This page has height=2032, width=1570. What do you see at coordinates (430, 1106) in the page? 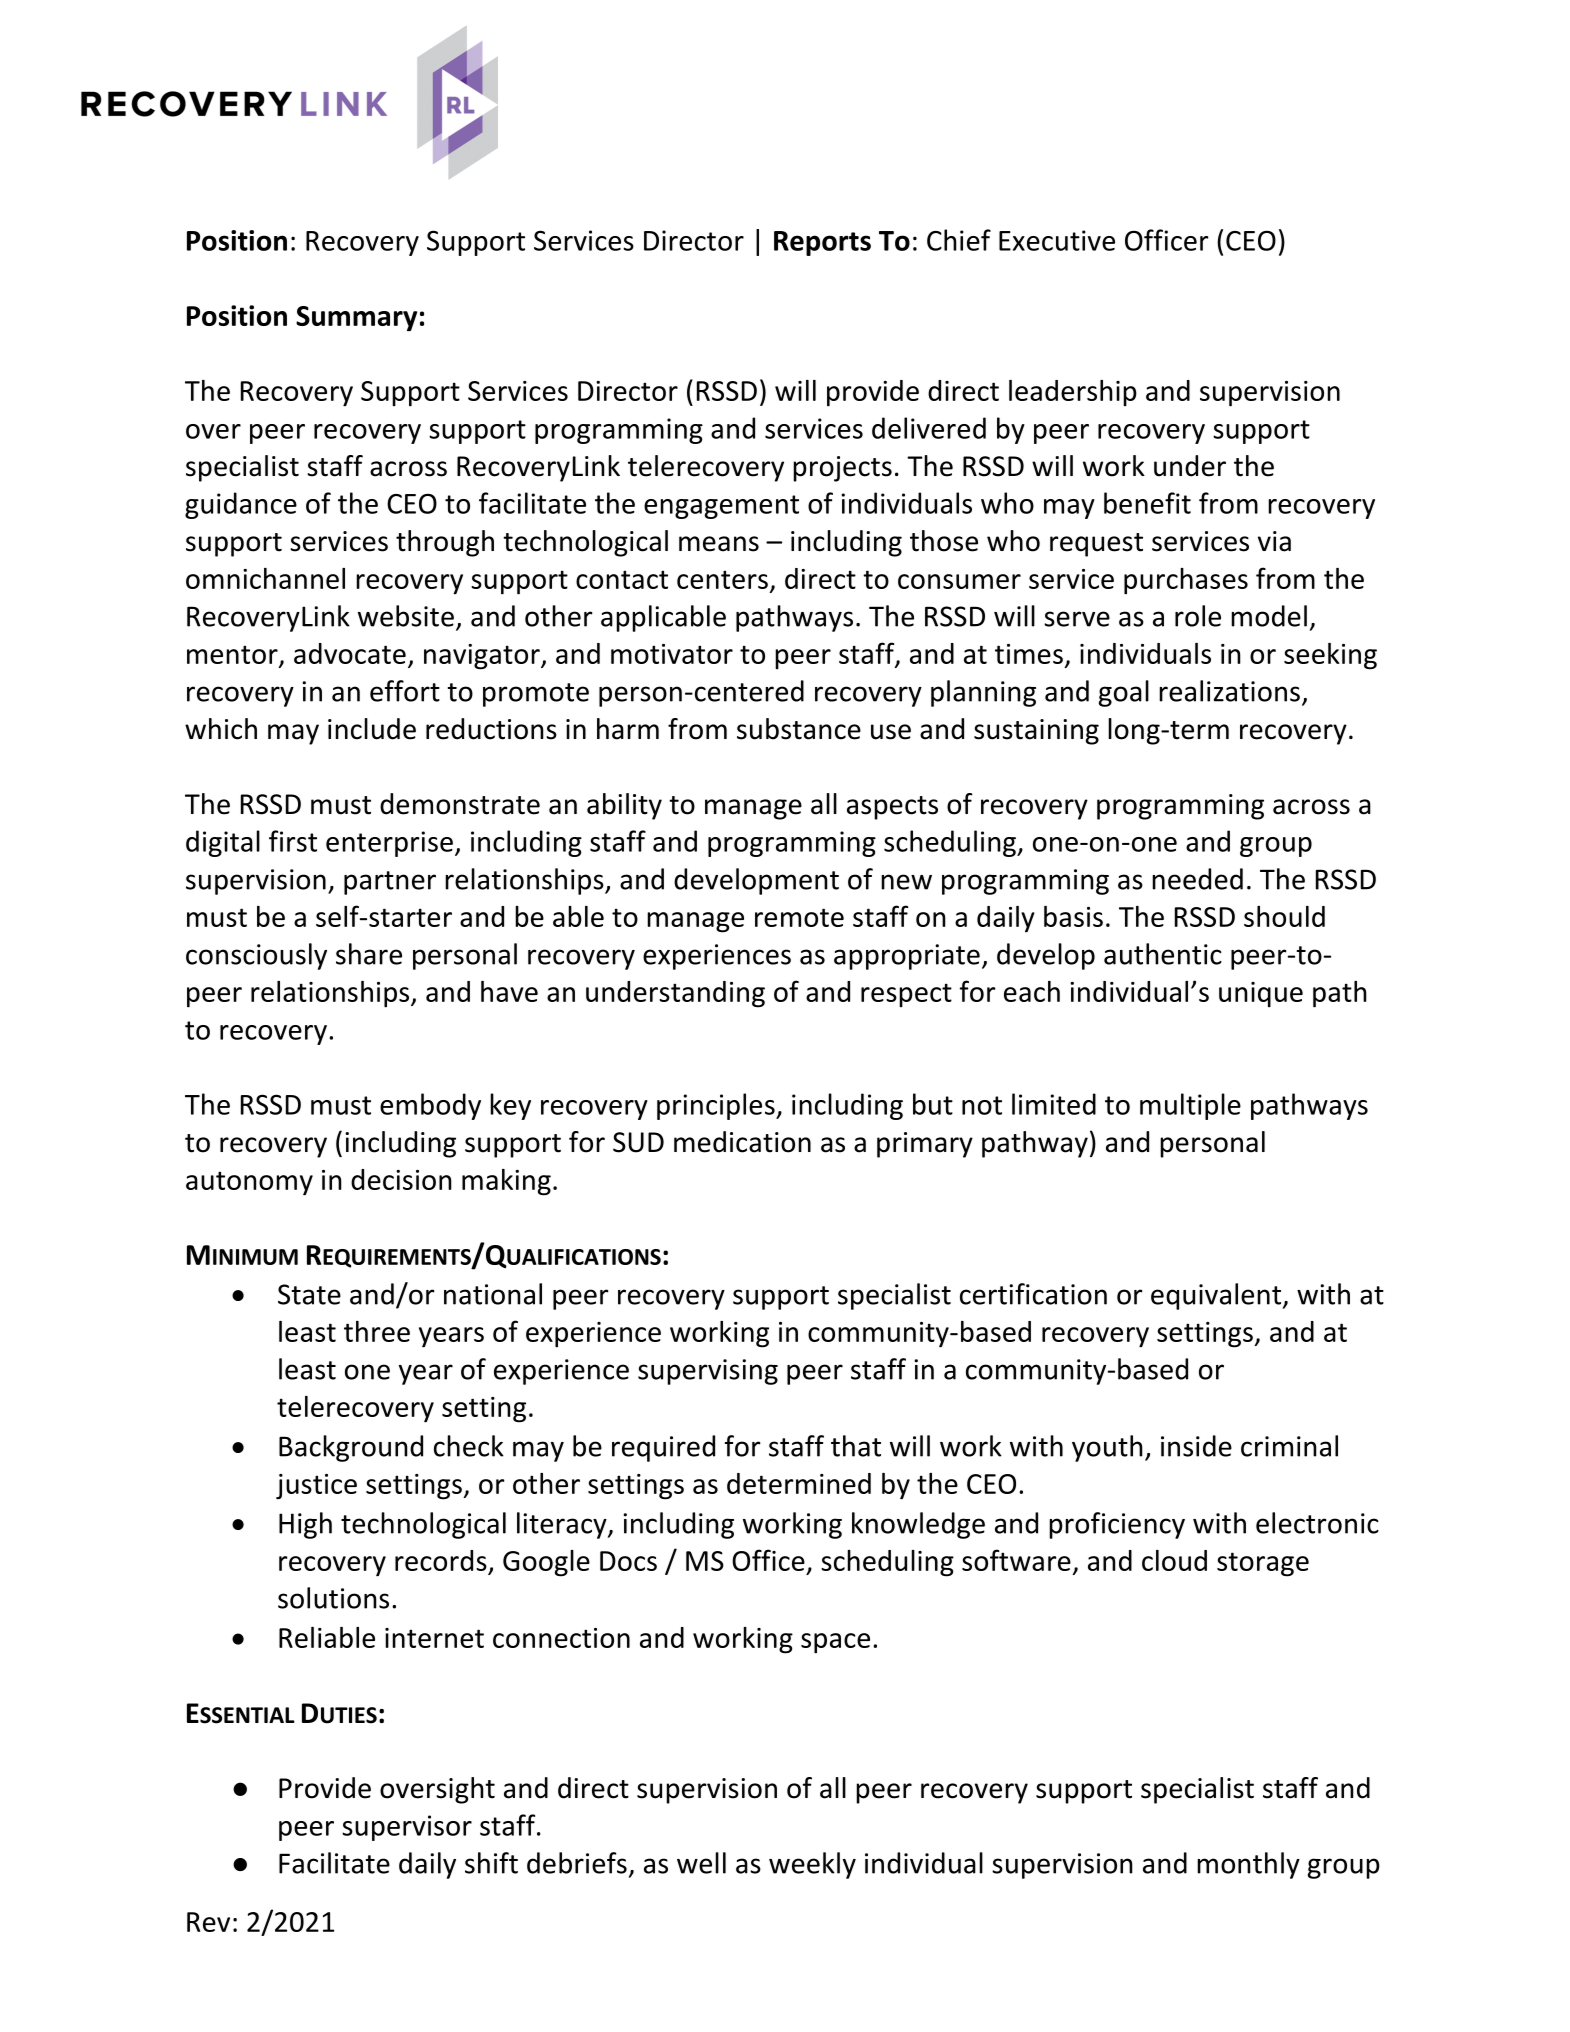
I see `embody` at bounding box center [430, 1106].
